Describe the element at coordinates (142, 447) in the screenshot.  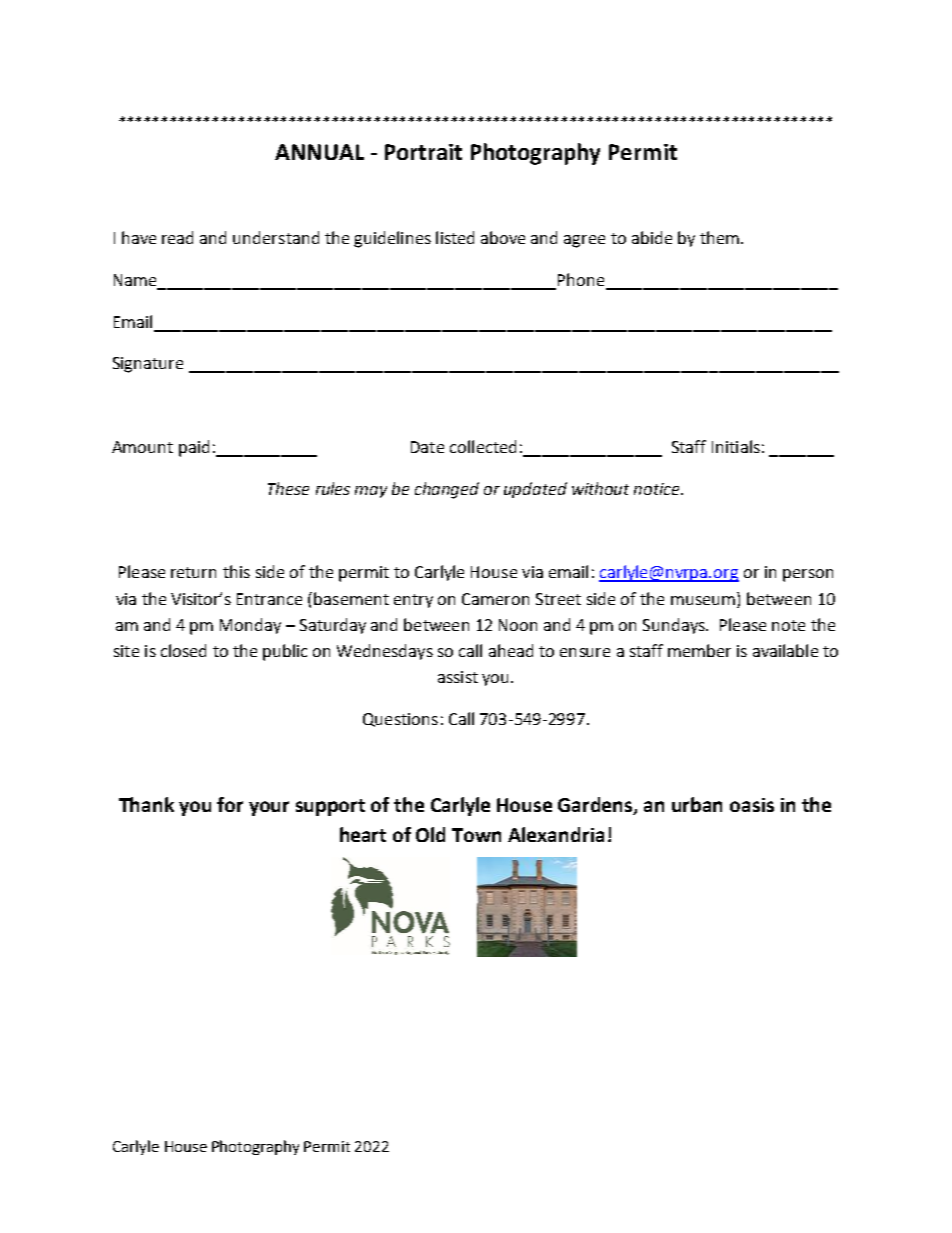
I see `Amount` at that location.
